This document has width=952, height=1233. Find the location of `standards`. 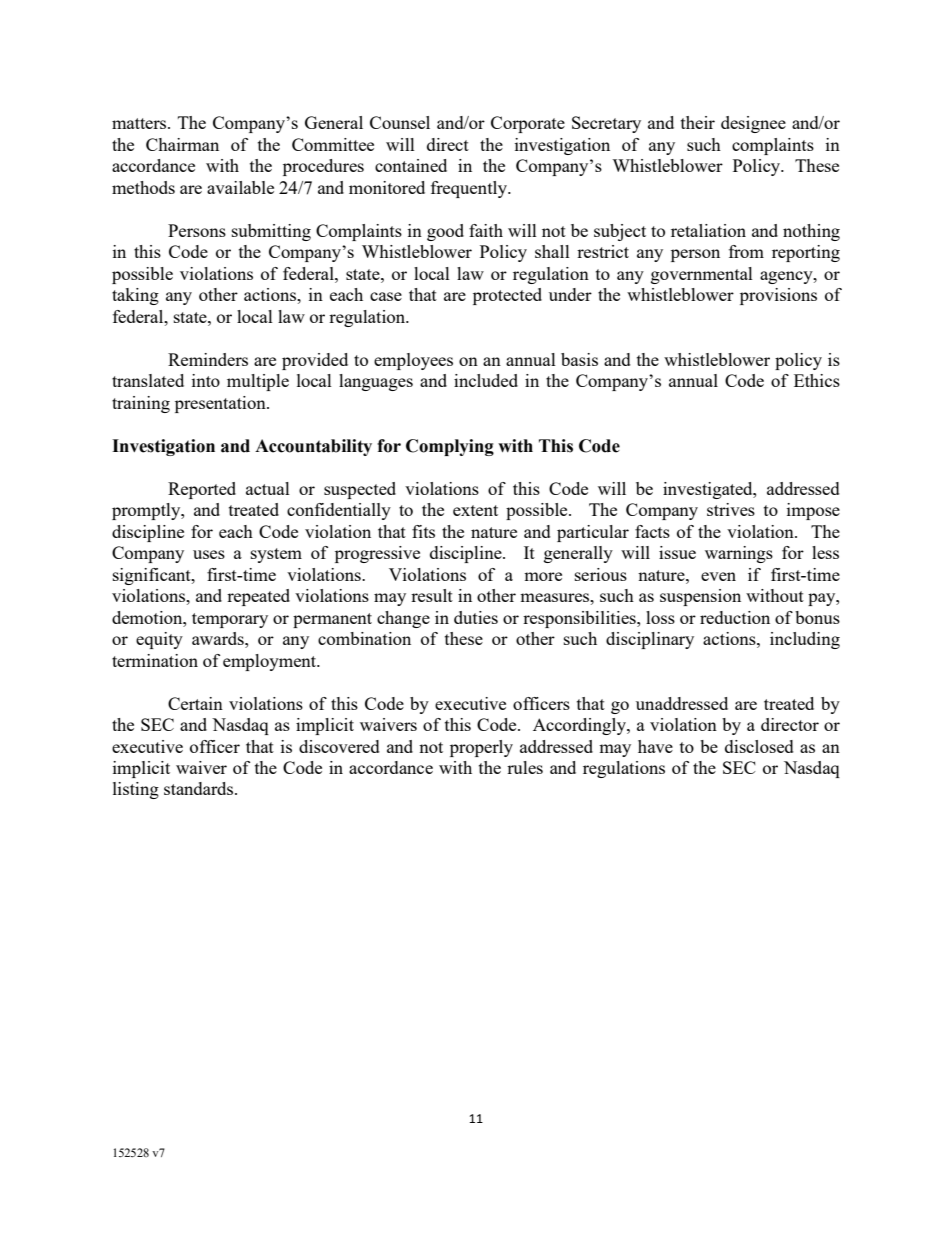

standards is located at coordinates (200, 788).
